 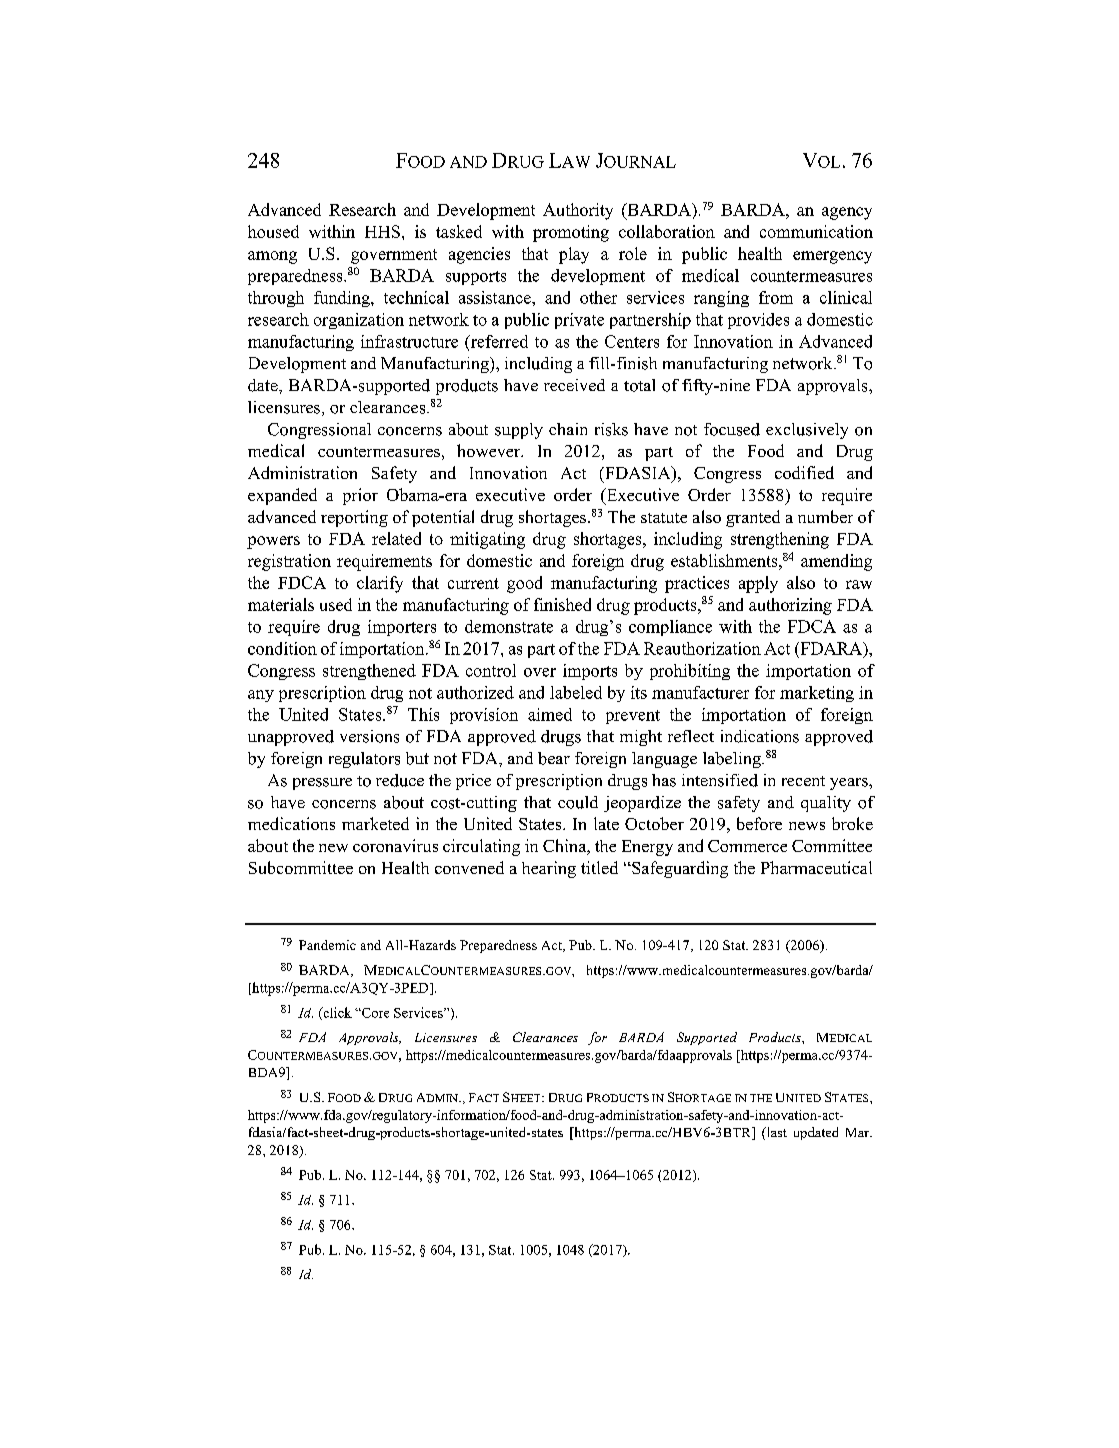 What do you see at coordinates (775, 1133) in the image?
I see `last` at bounding box center [775, 1133].
